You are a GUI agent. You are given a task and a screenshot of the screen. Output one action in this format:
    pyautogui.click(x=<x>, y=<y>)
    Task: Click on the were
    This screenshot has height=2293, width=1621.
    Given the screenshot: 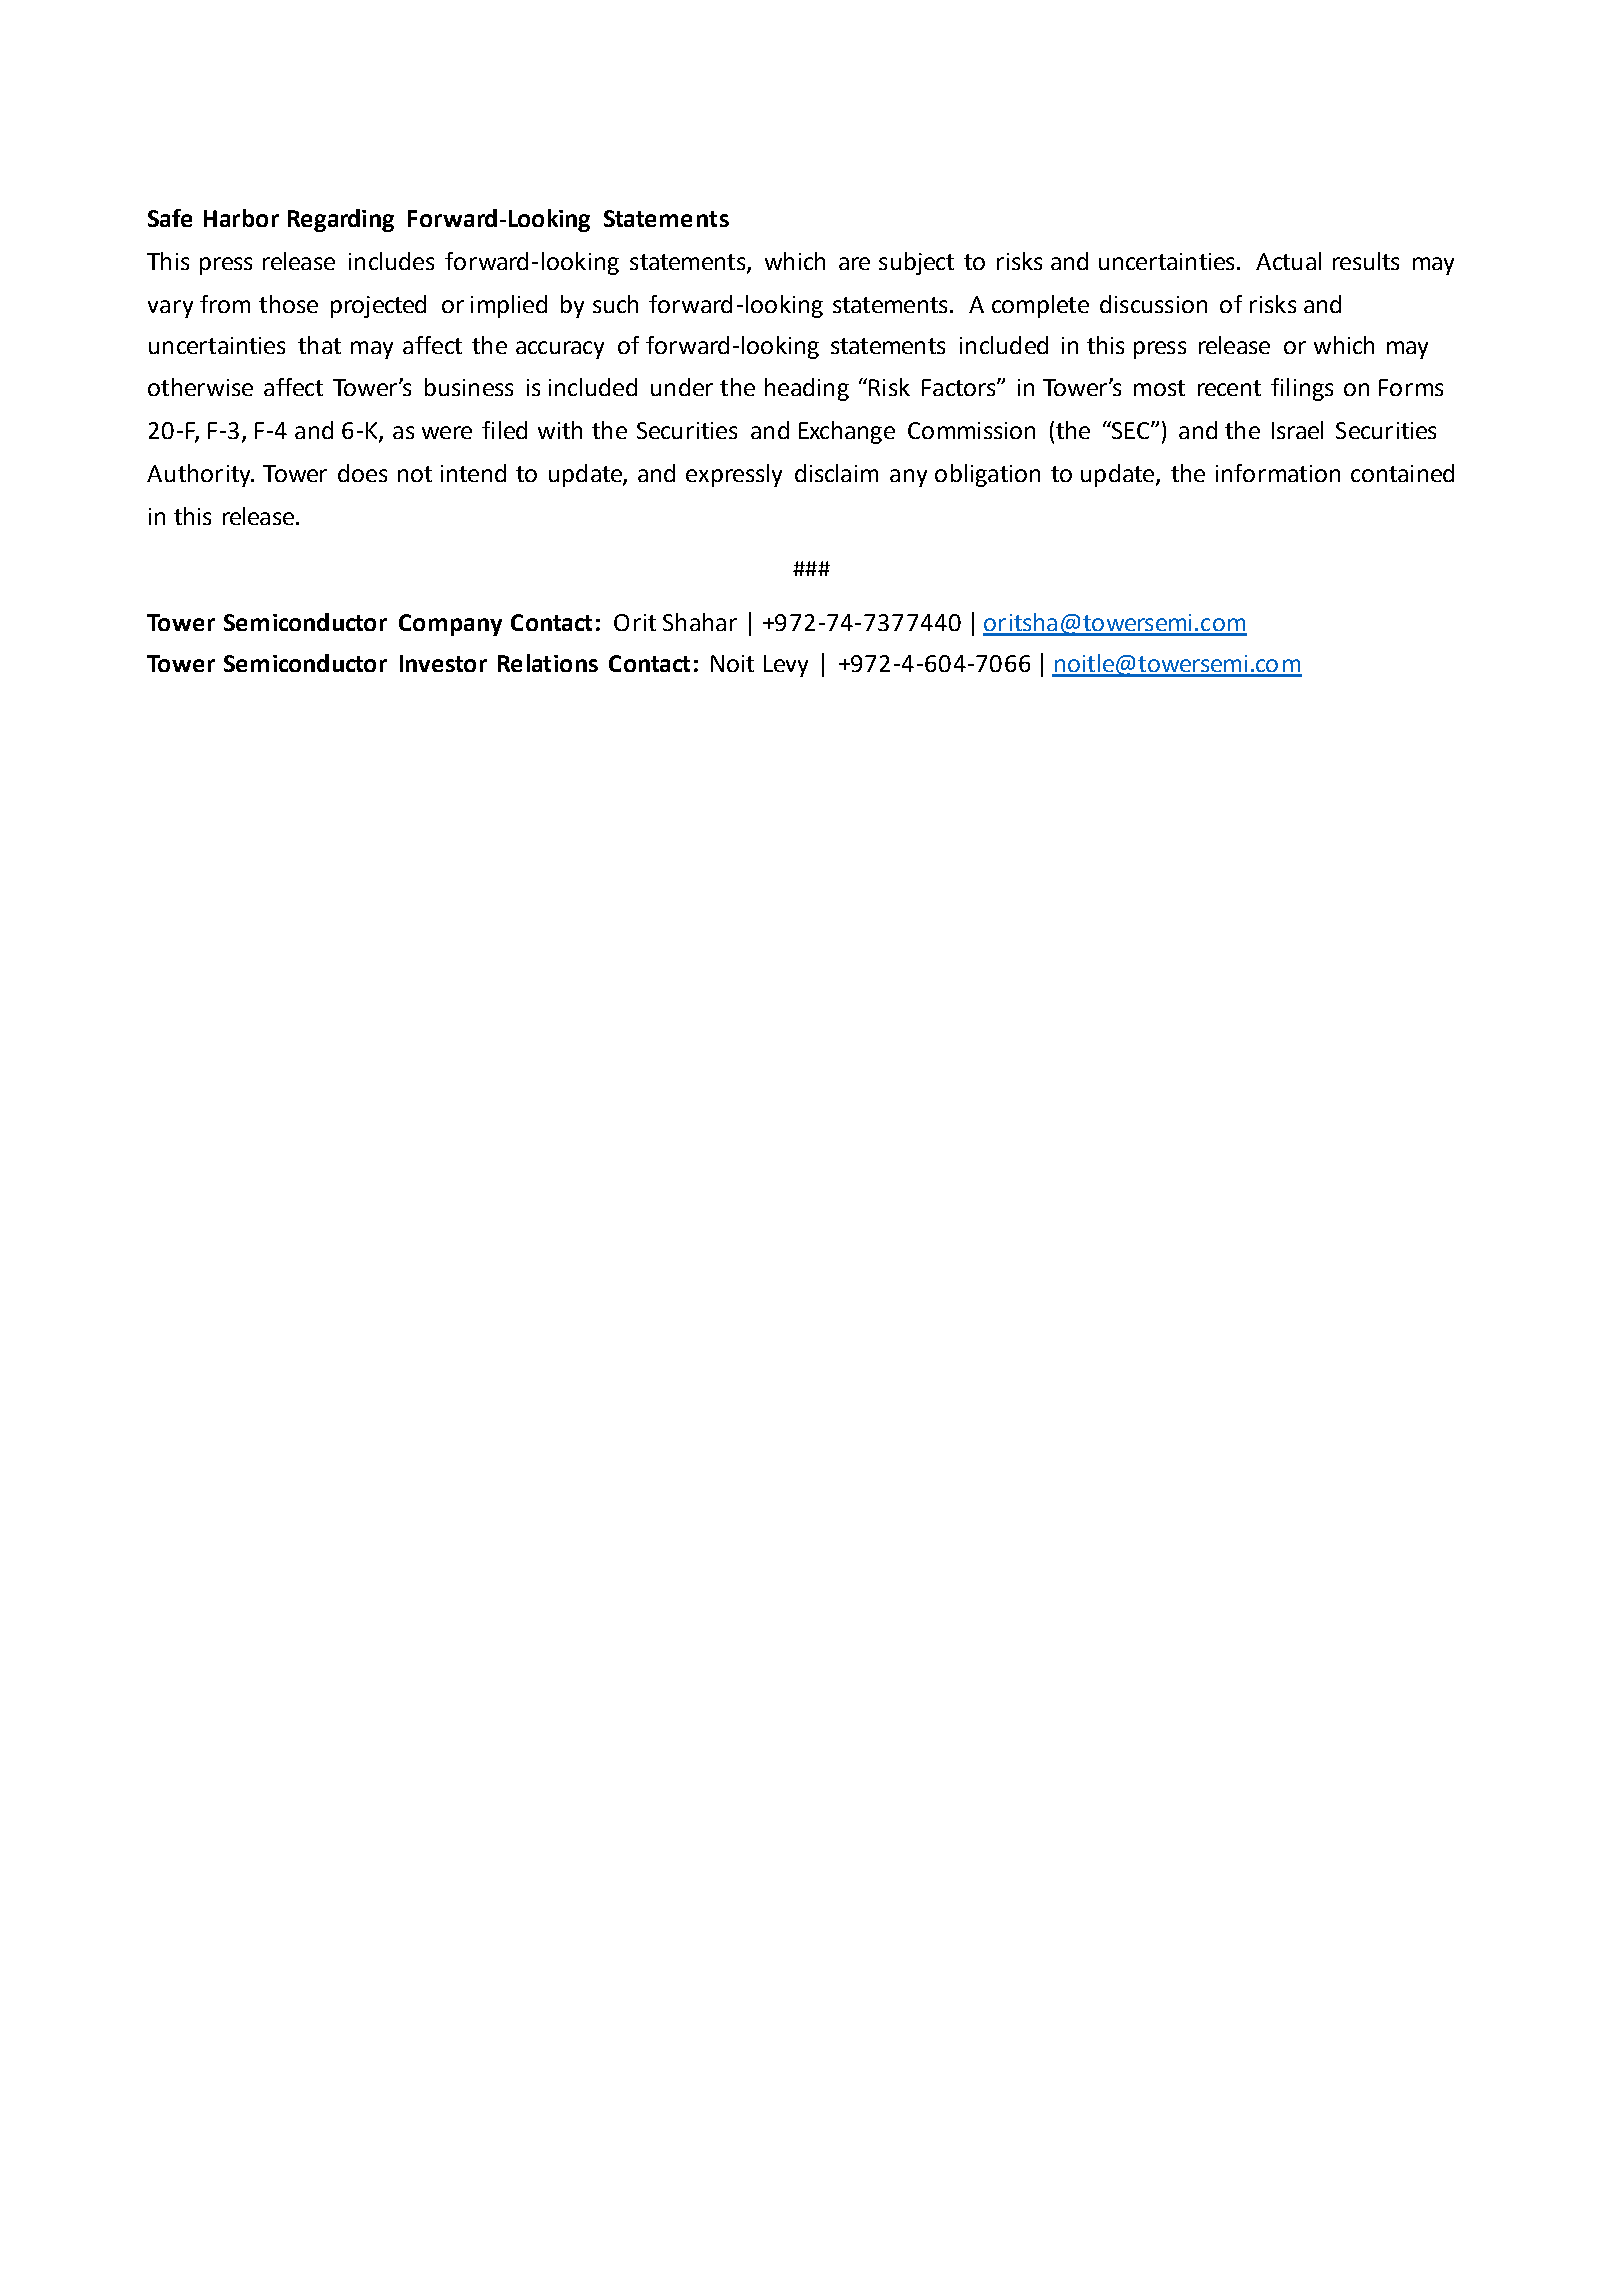 What is the action you would take?
    pyautogui.click(x=447, y=432)
